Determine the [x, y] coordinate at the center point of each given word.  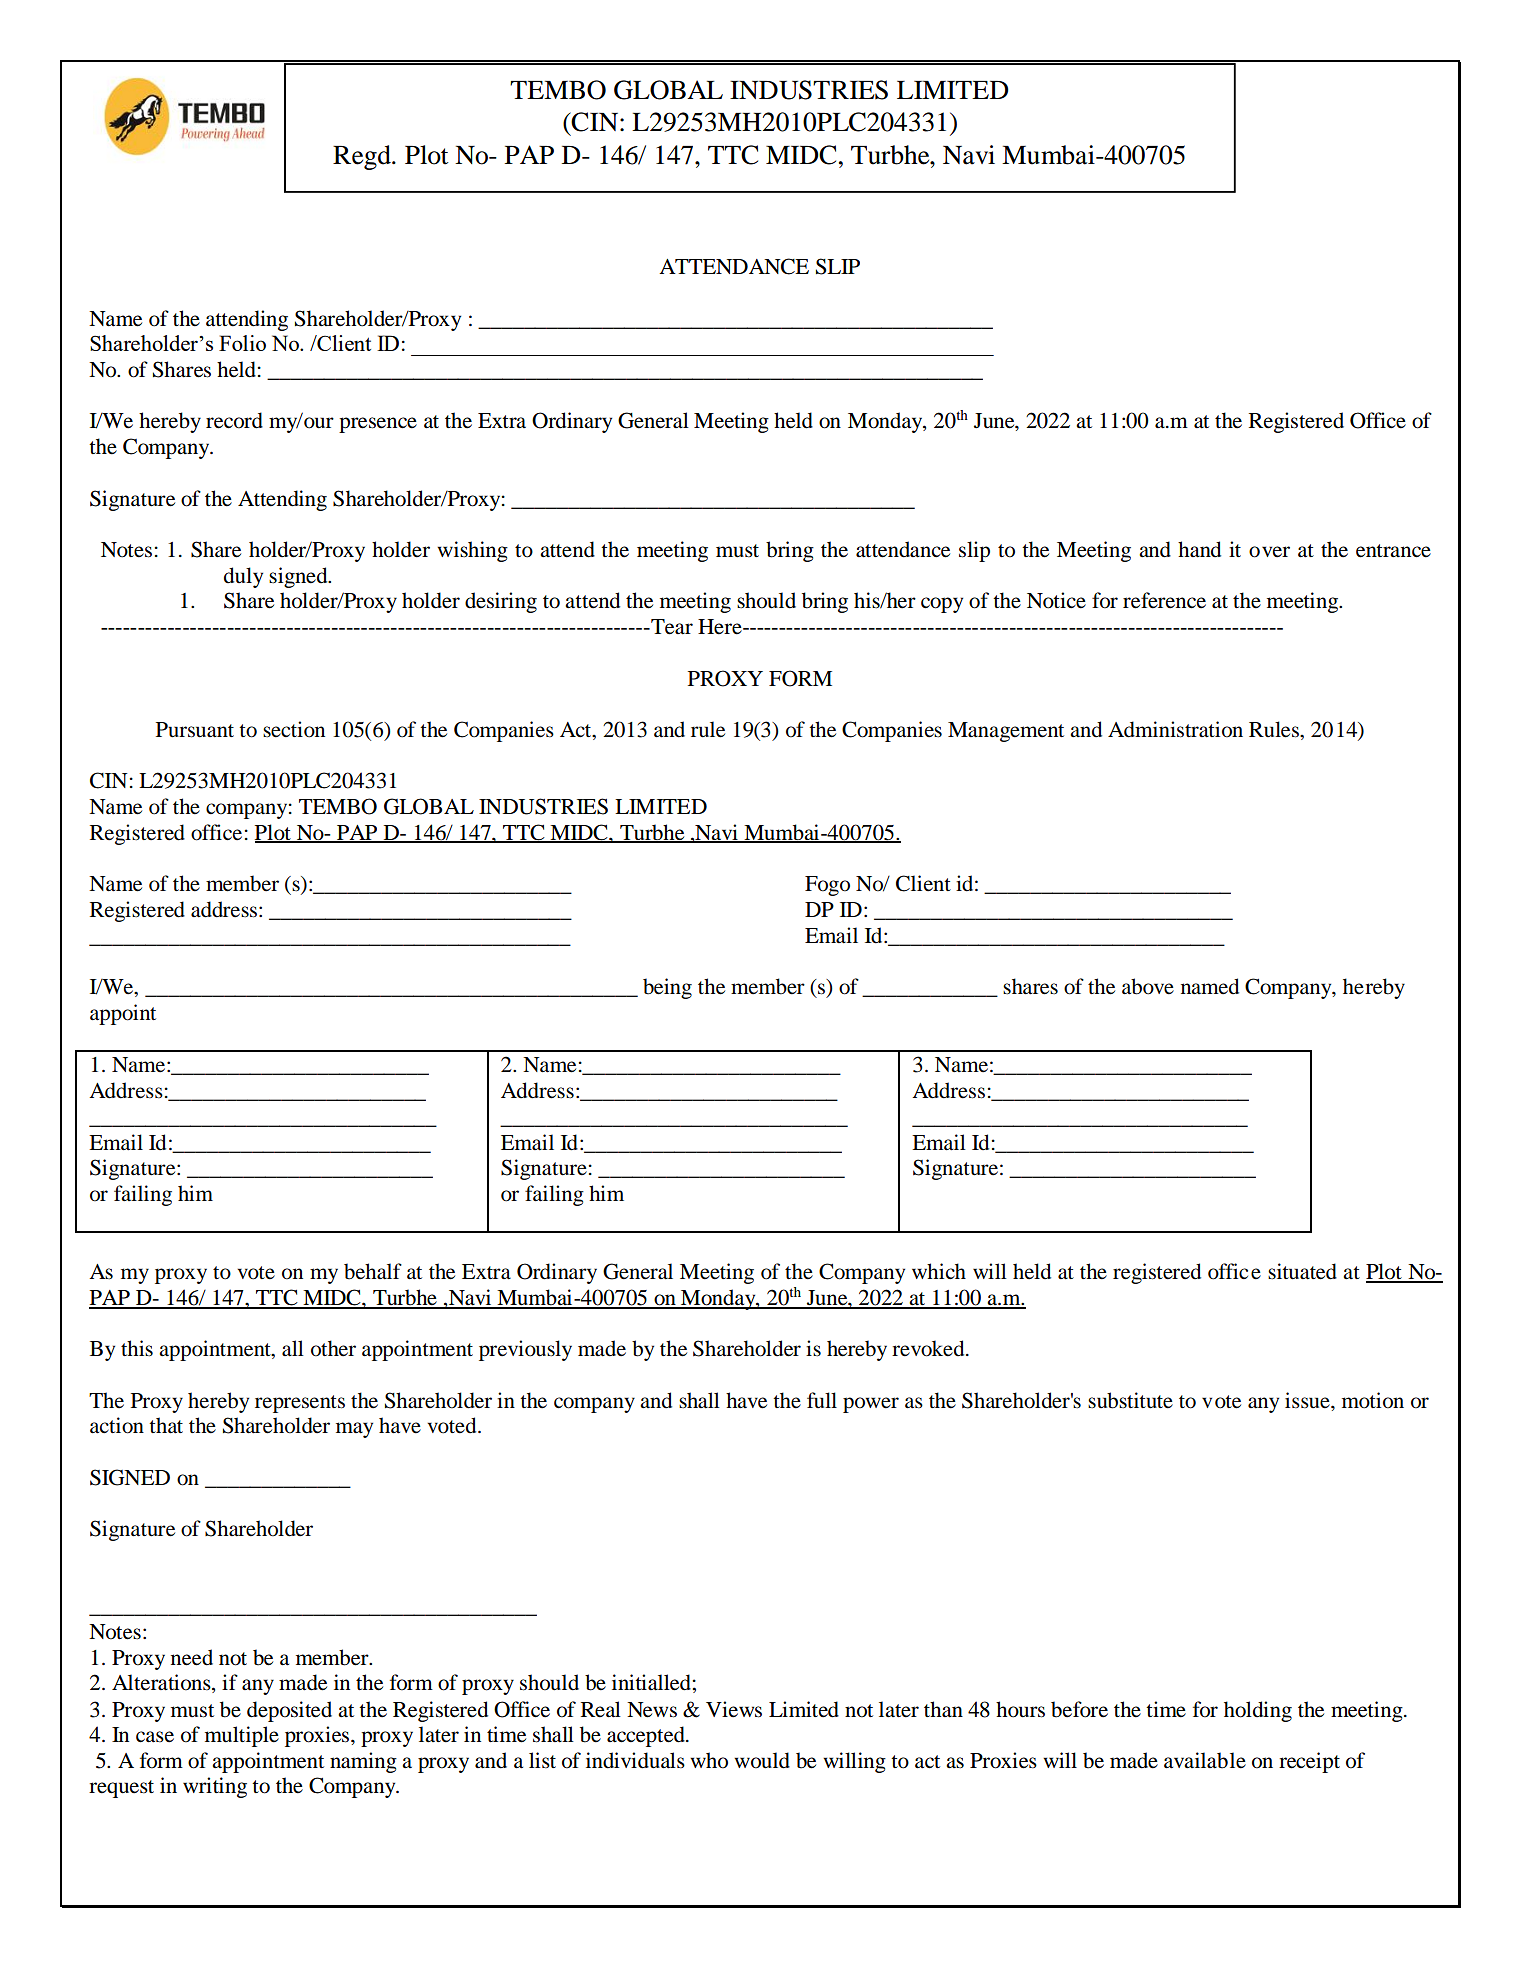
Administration [1175, 729]
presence [378, 425]
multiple [242, 1736]
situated [1302, 1271]
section [294, 729]
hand [1199, 549]
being [667, 988]
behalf [373, 1271]
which [939, 1271]
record [234, 420]
